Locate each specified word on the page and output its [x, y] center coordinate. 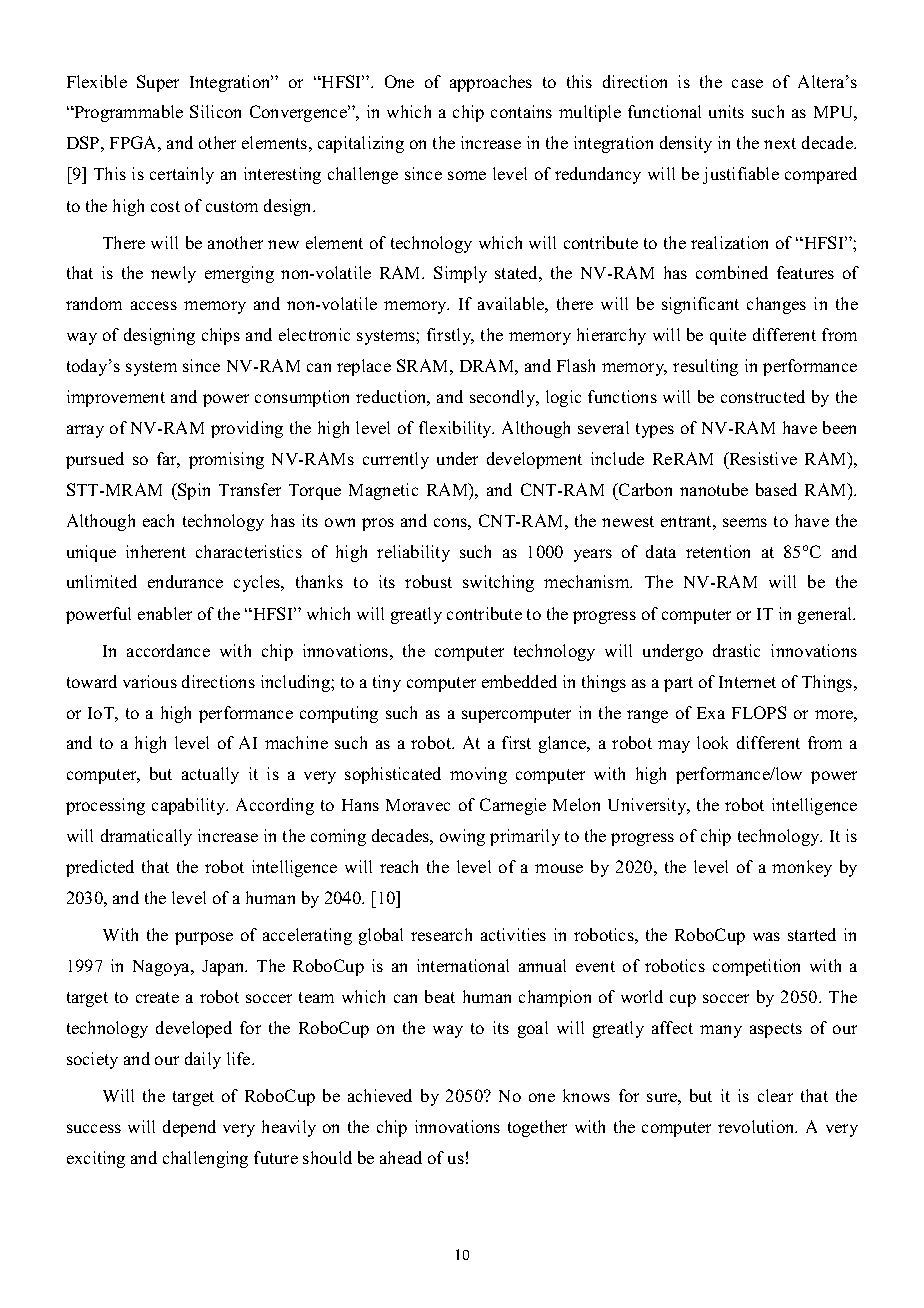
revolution [757, 1126]
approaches [491, 83]
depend [189, 1128]
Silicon [215, 111]
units [726, 111]
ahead [401, 1157]
